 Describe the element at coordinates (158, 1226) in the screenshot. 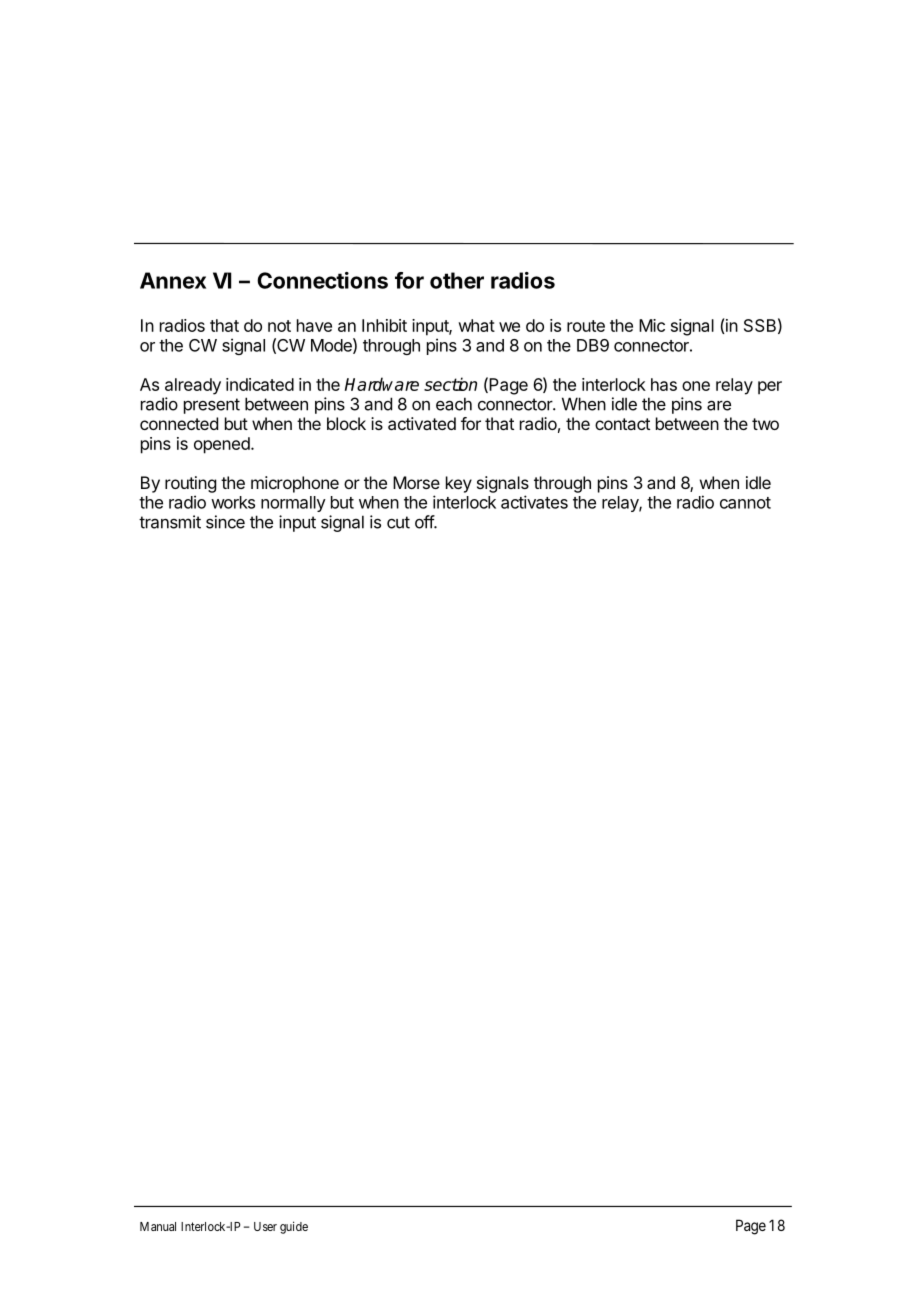

I see `Manual` at that location.
